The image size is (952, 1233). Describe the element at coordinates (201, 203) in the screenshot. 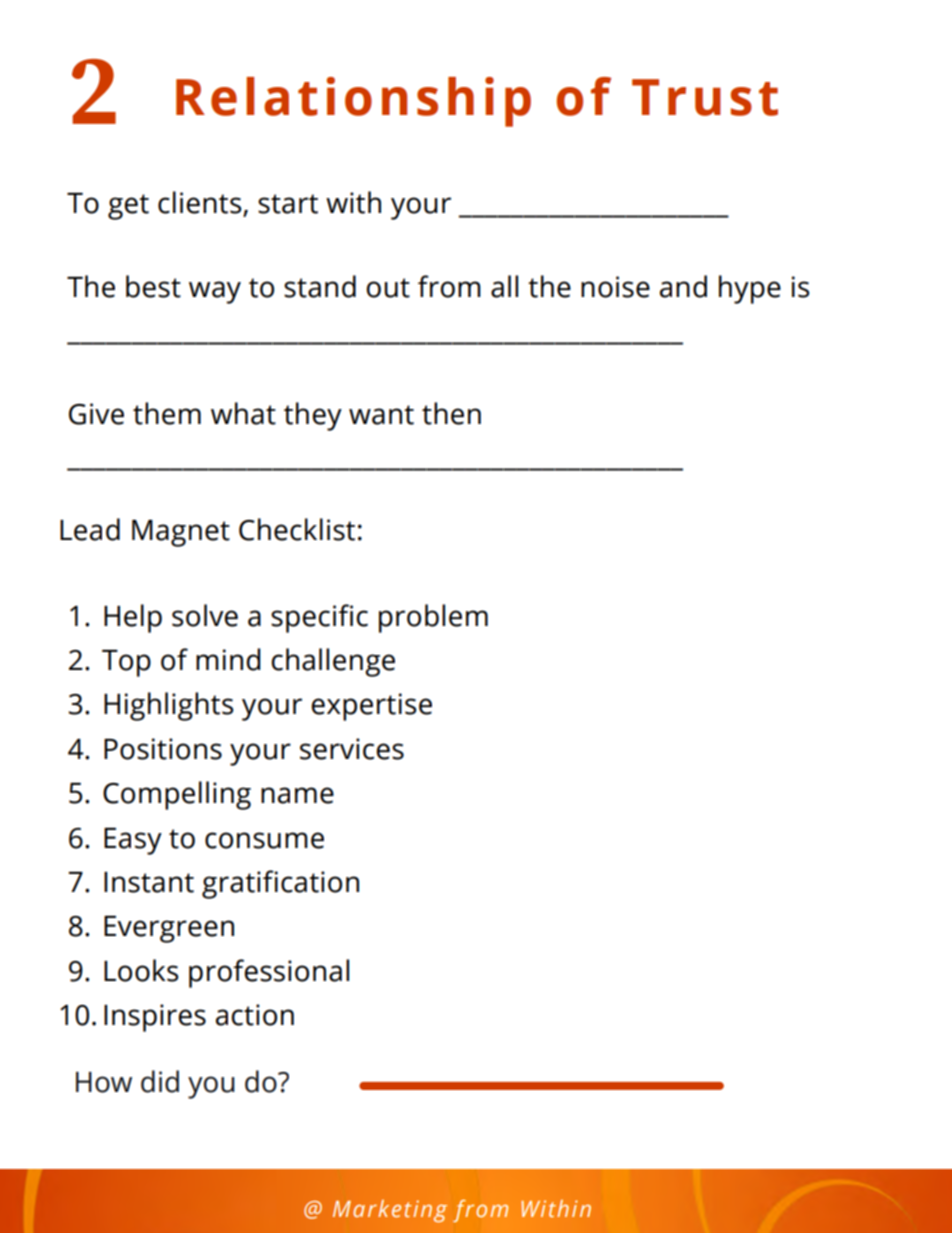

I see `clients` at that location.
